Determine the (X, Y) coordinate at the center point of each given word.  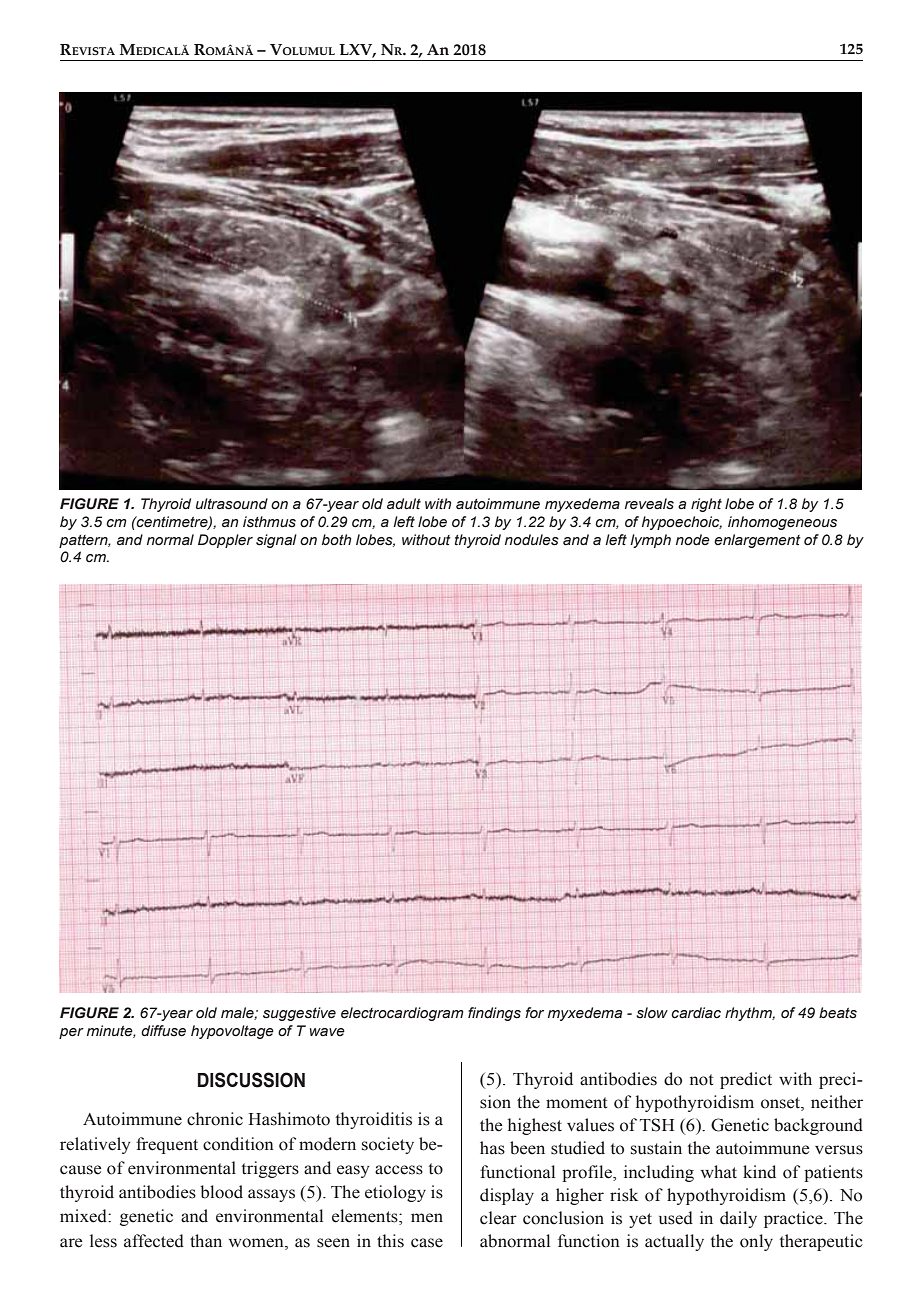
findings (494, 1014)
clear (498, 1218)
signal (276, 541)
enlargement (757, 541)
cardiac (696, 1013)
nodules (532, 540)
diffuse (163, 1031)
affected (154, 1241)
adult (404, 504)
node (693, 539)
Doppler (225, 541)
